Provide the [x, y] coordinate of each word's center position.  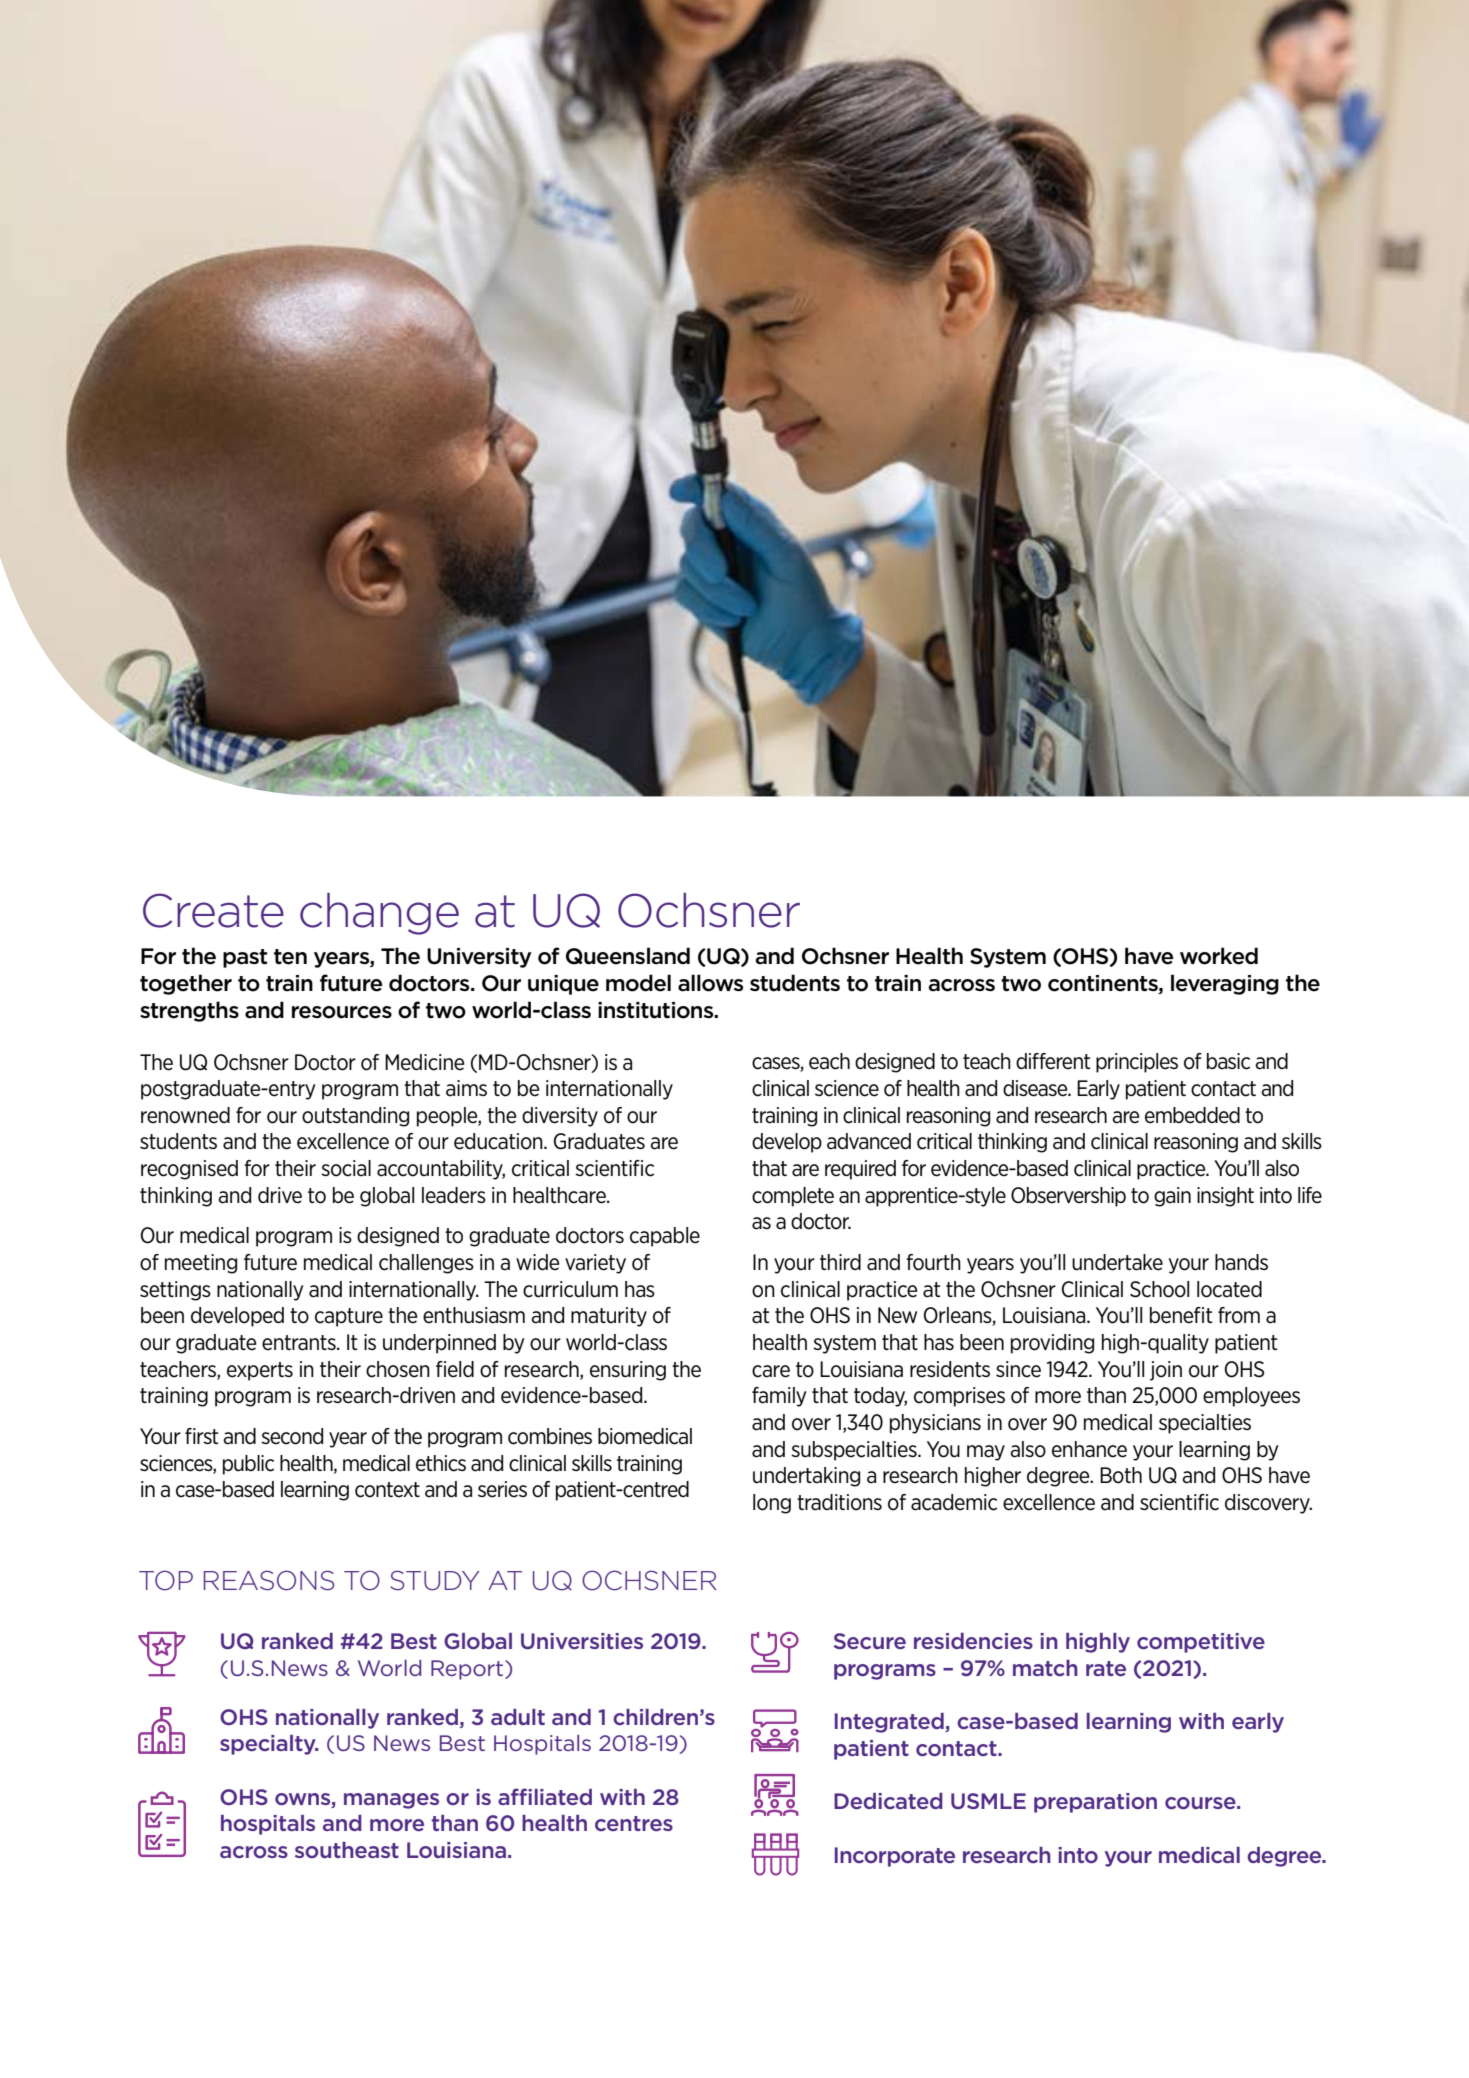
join [1166, 1371]
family [779, 1397]
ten [290, 957]
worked [1219, 956]
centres [634, 1823]
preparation [1095, 1803]
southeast [347, 1850]
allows [710, 983]
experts [260, 1371]
